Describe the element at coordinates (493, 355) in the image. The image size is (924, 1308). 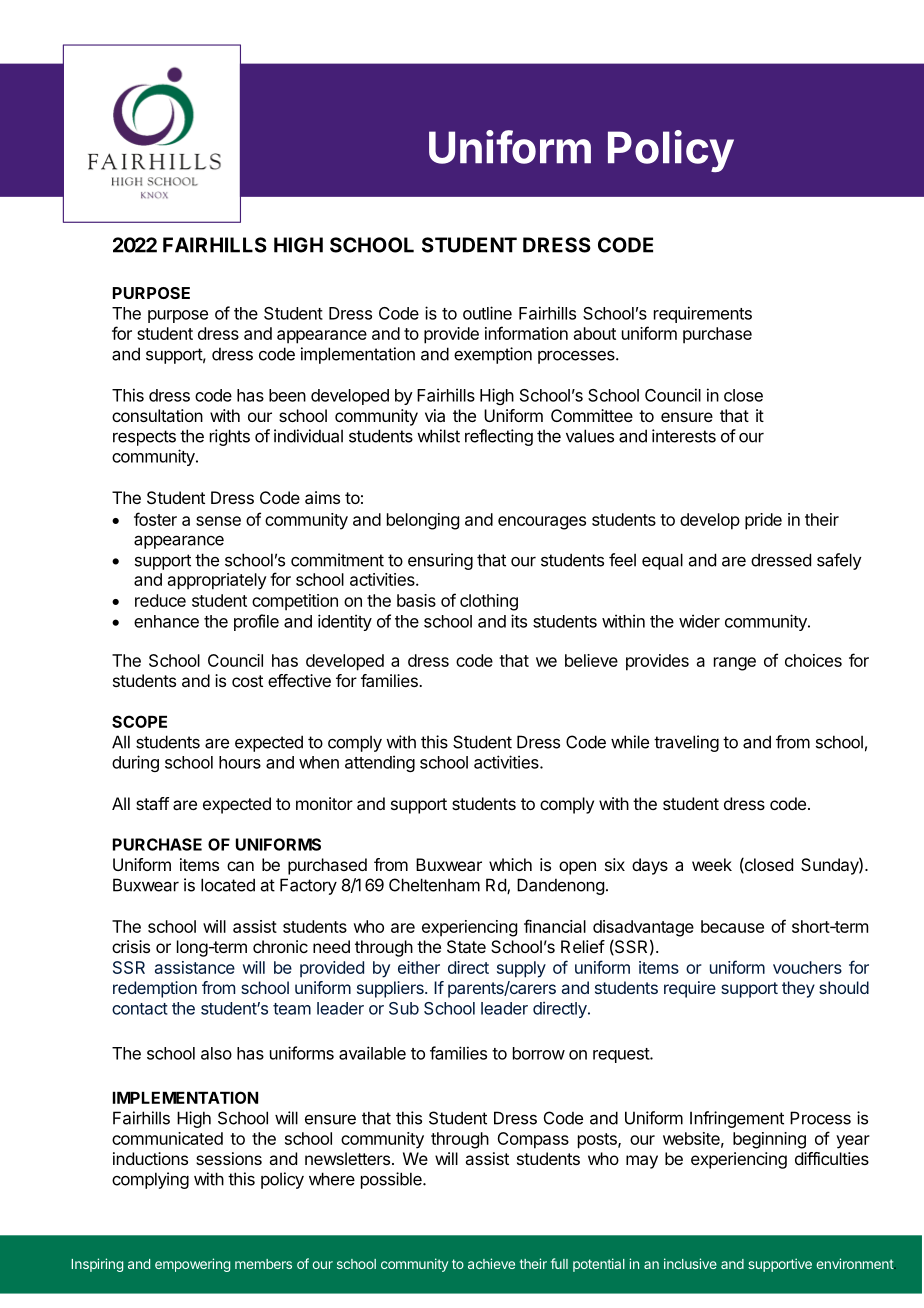
I see `exemption` at that location.
